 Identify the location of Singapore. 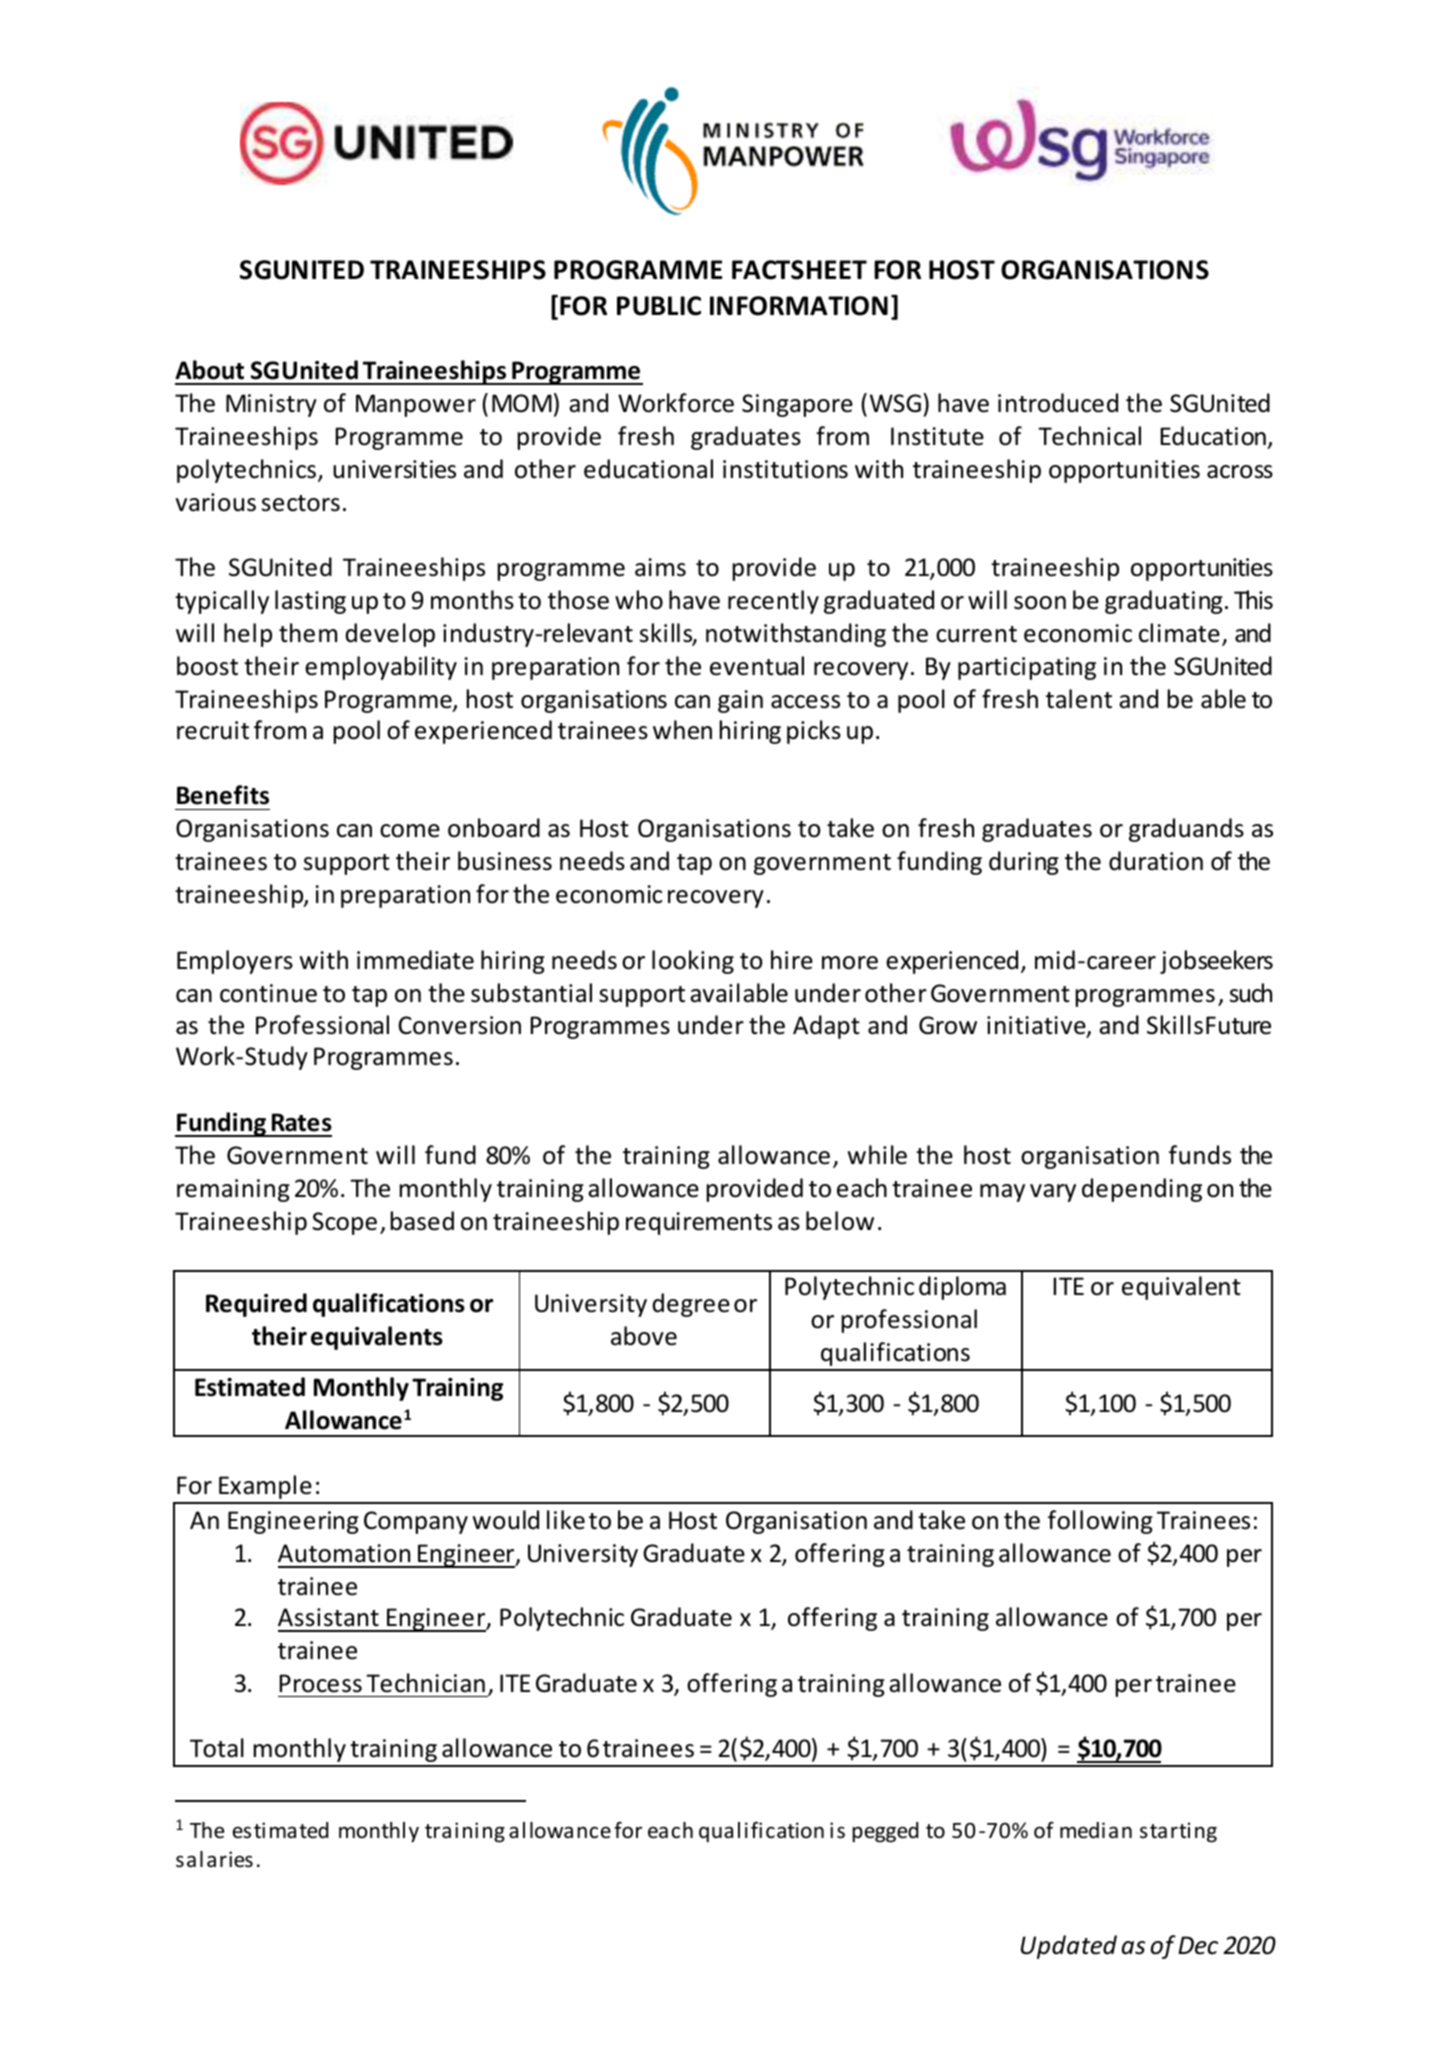
(797, 405).
